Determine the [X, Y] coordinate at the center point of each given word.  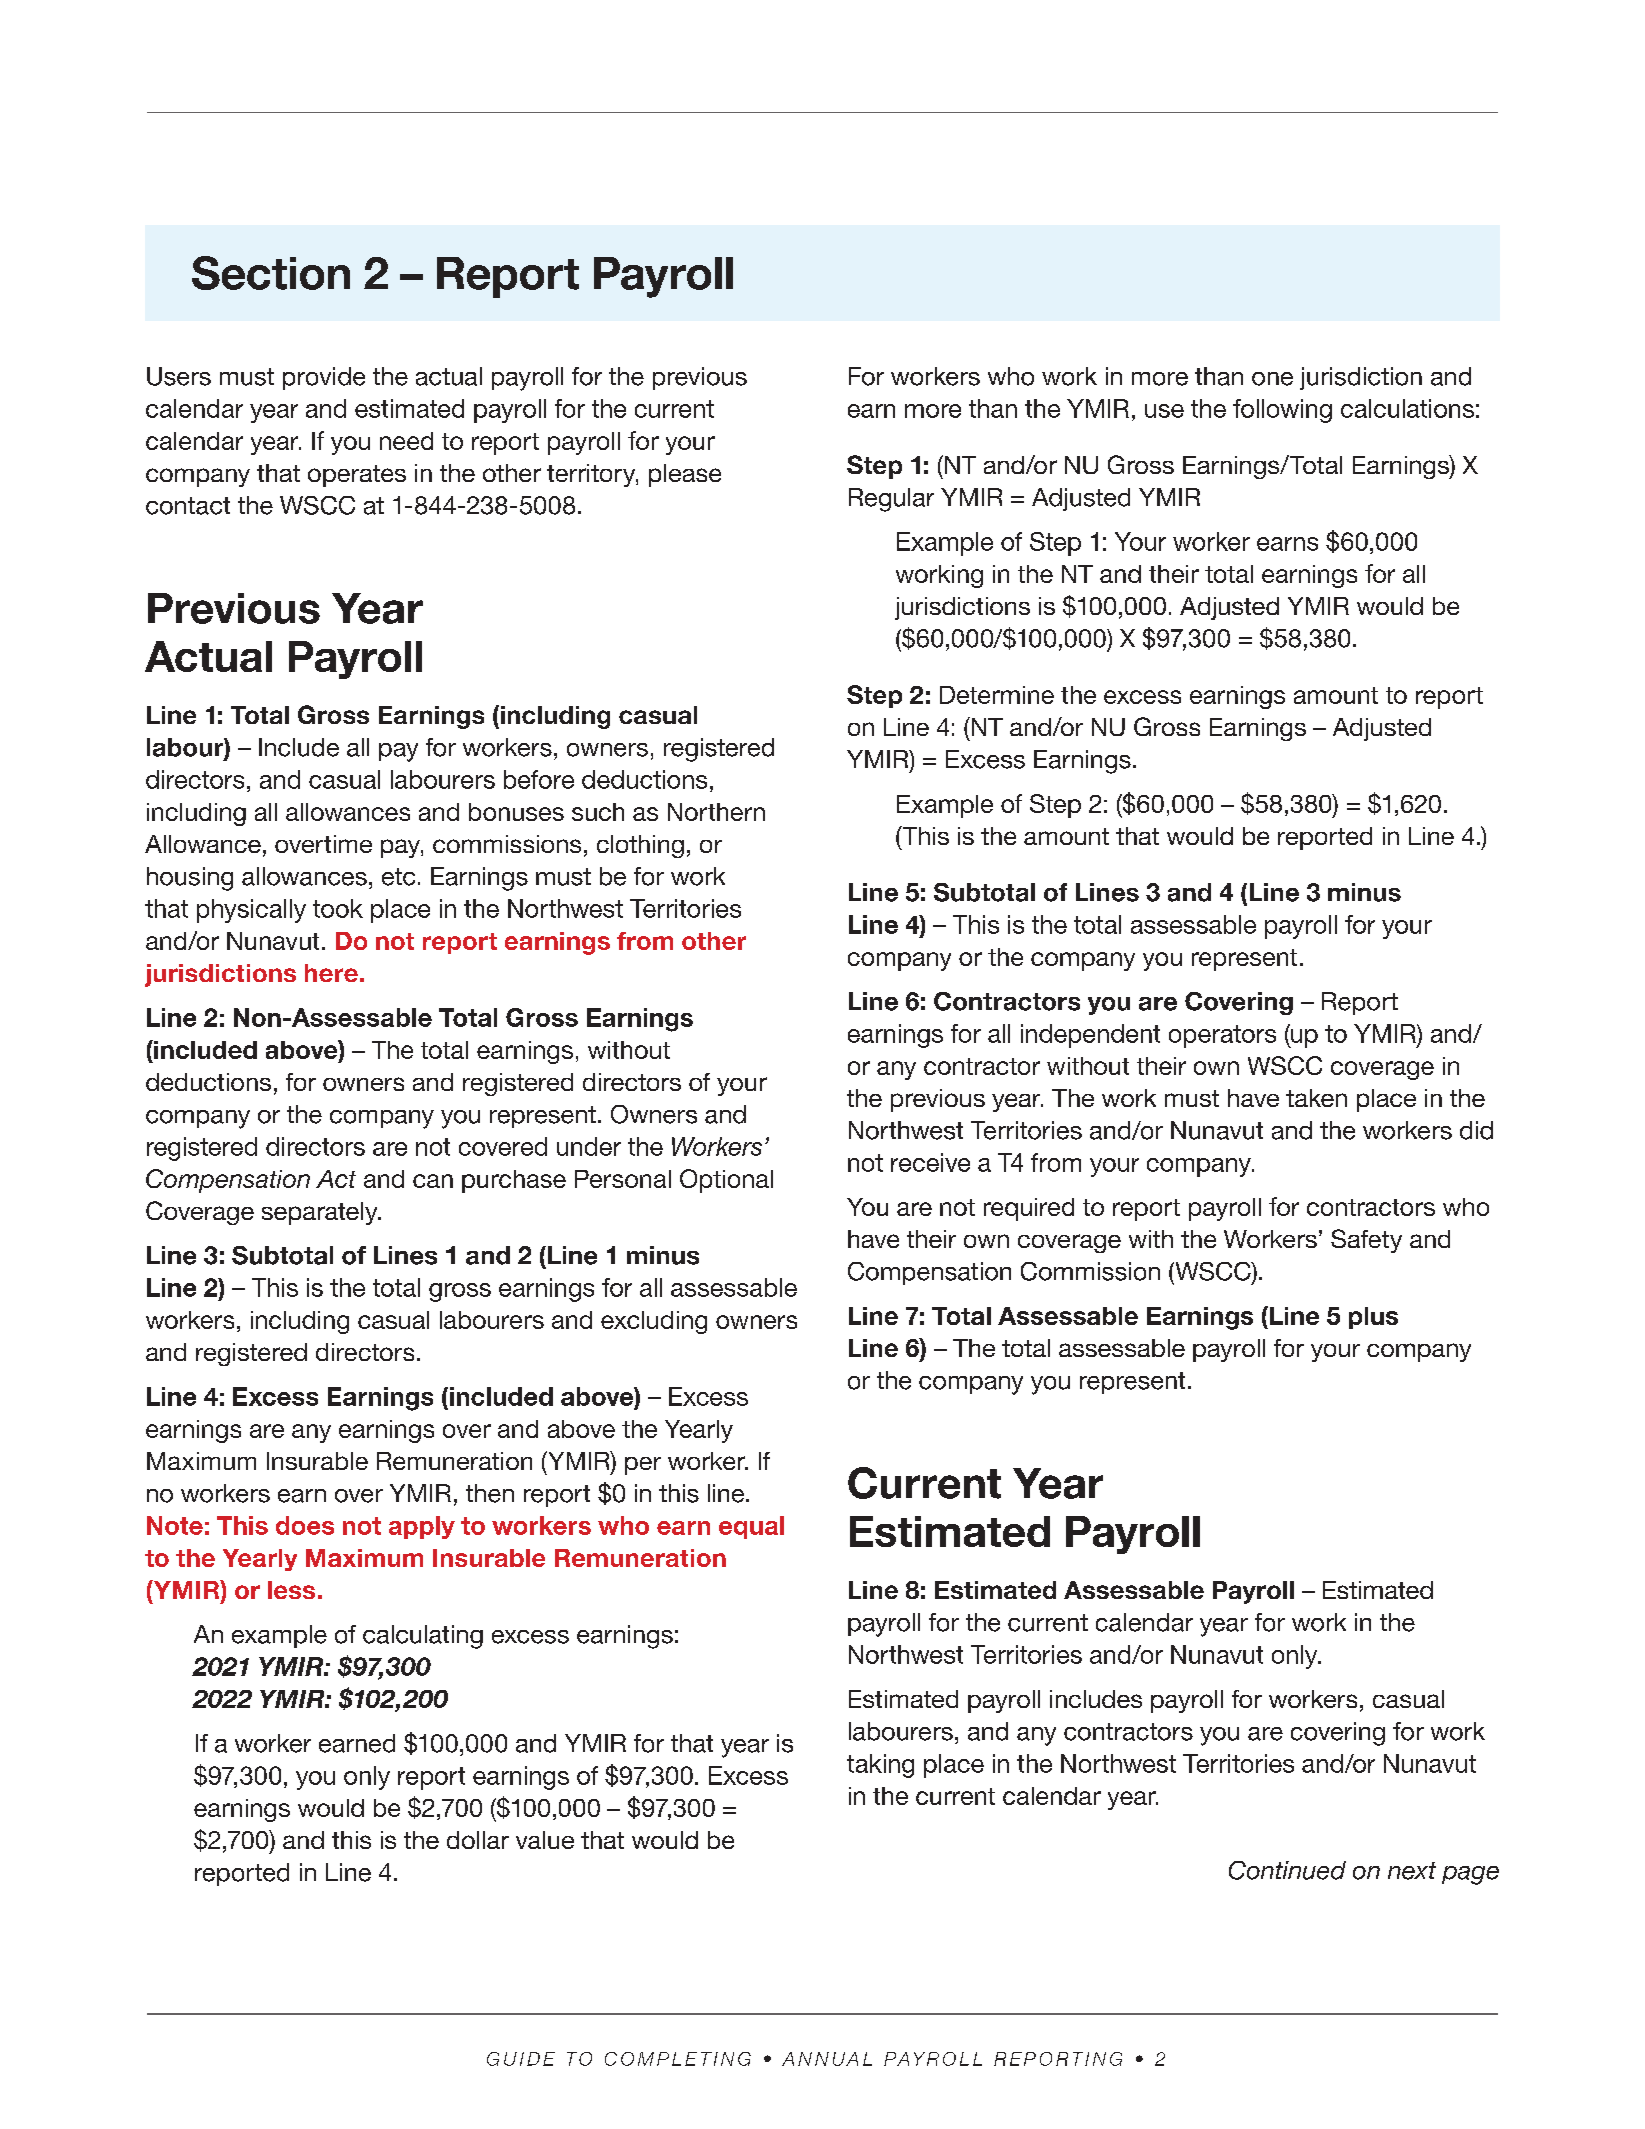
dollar [478, 1840]
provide [324, 378]
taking [880, 1766]
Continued [1287, 1870]
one [1272, 379]
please [685, 475]
